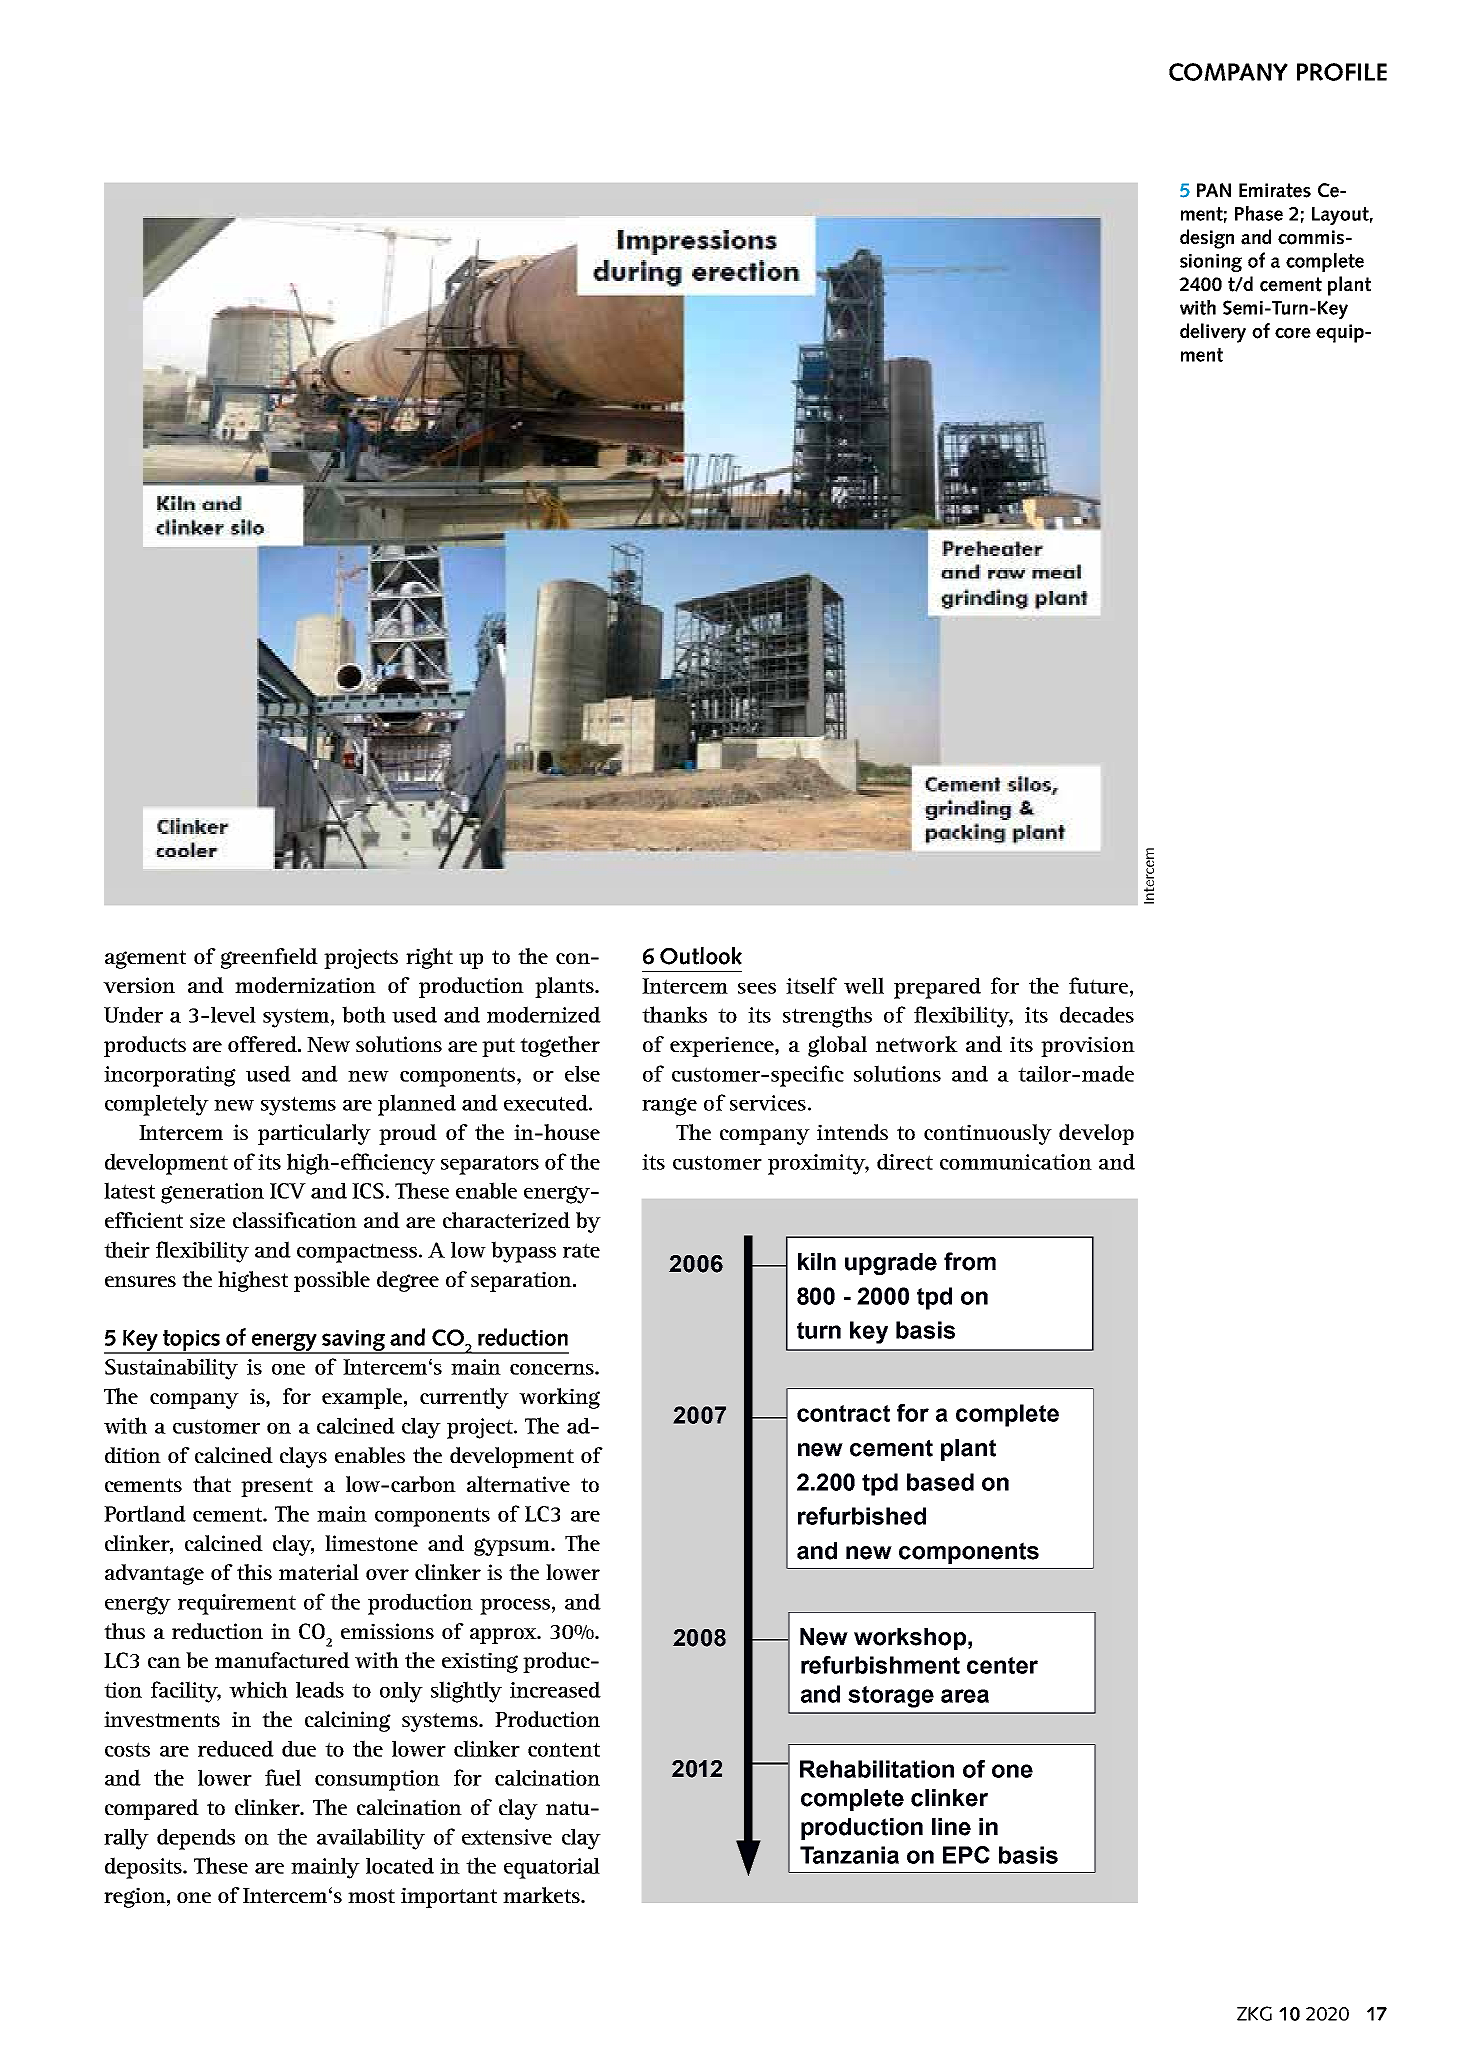  I want to click on Outlook, so click(701, 956).
